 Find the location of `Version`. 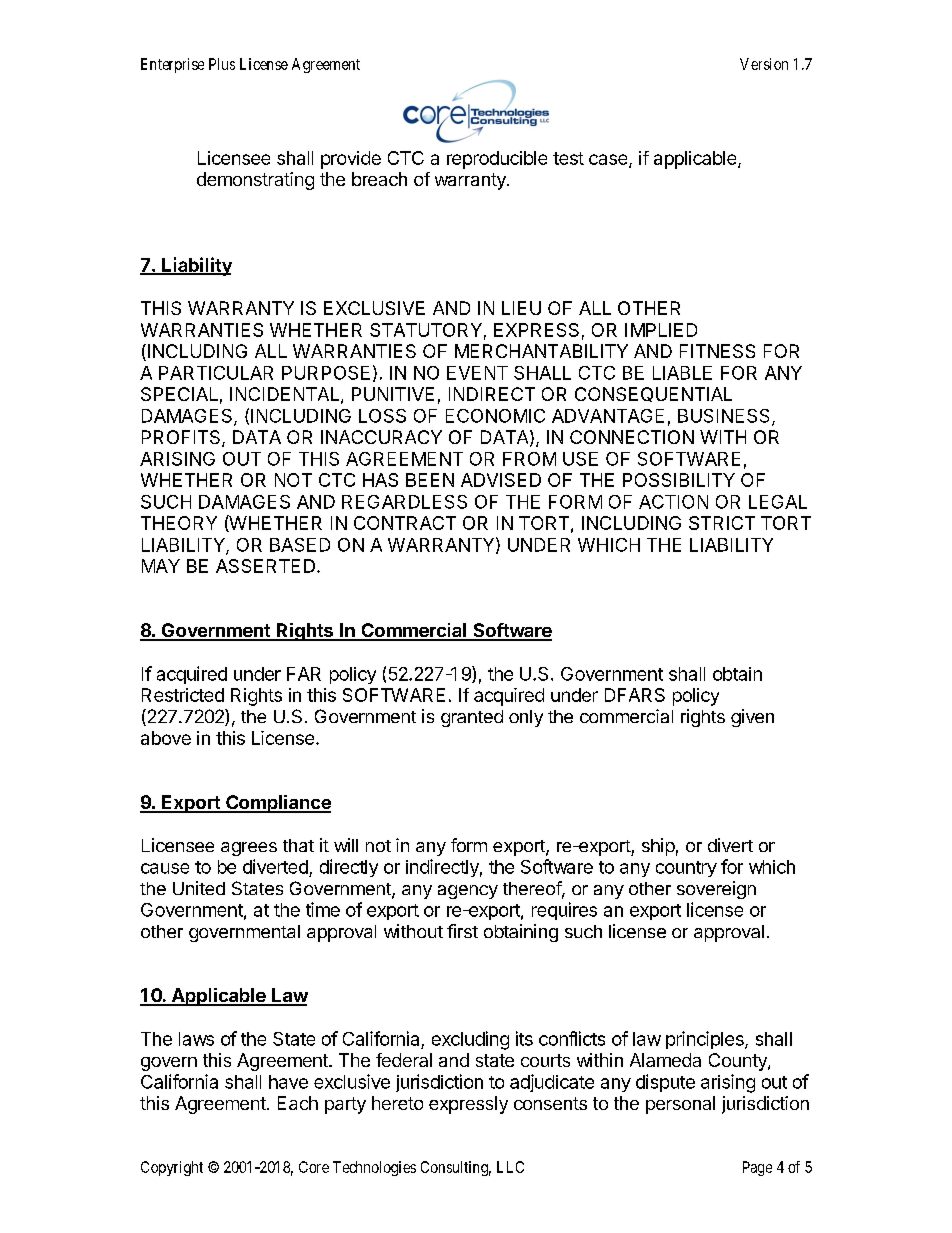

Version is located at coordinates (764, 64).
